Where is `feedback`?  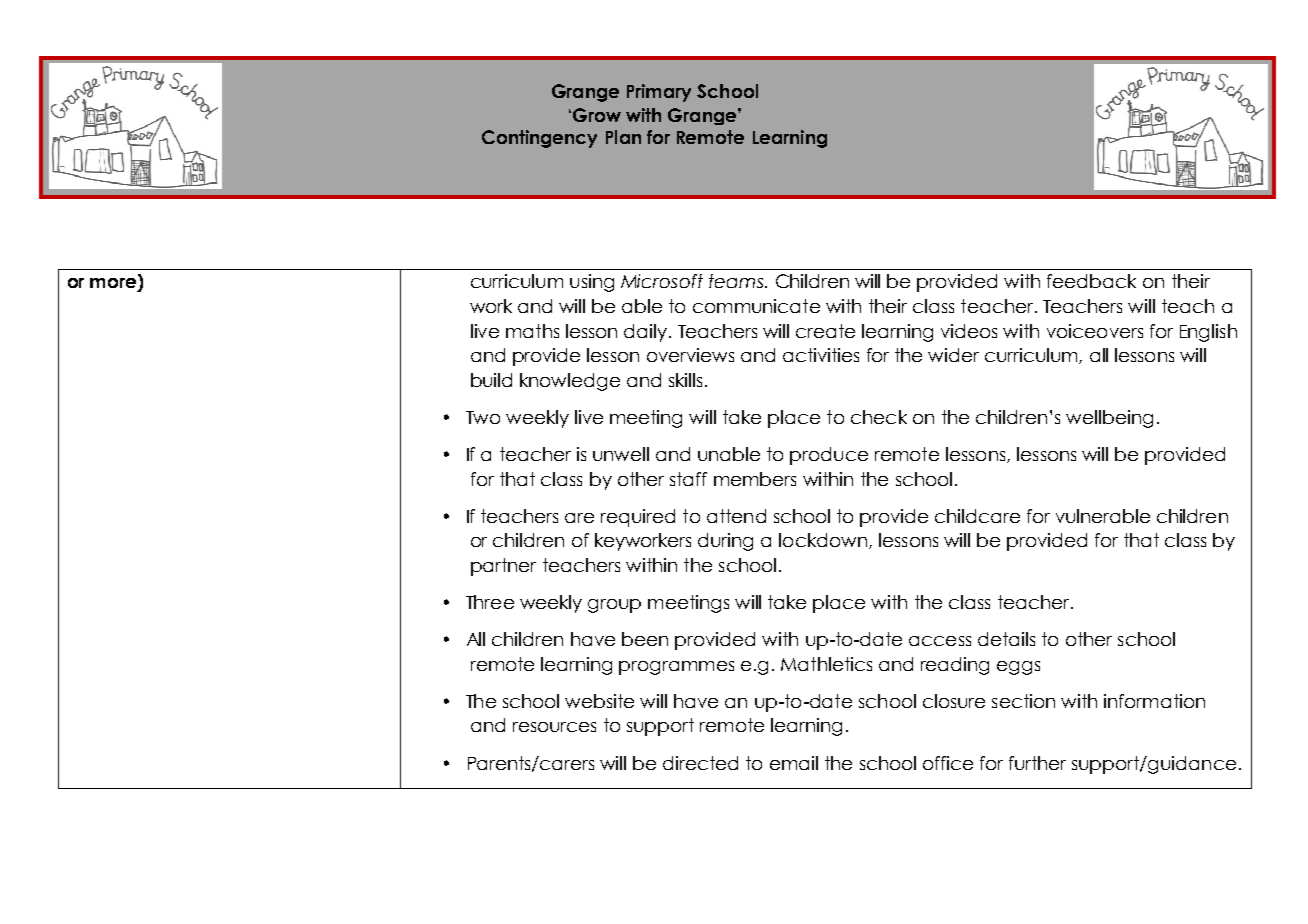
feedback is located at coordinates (1091, 281).
